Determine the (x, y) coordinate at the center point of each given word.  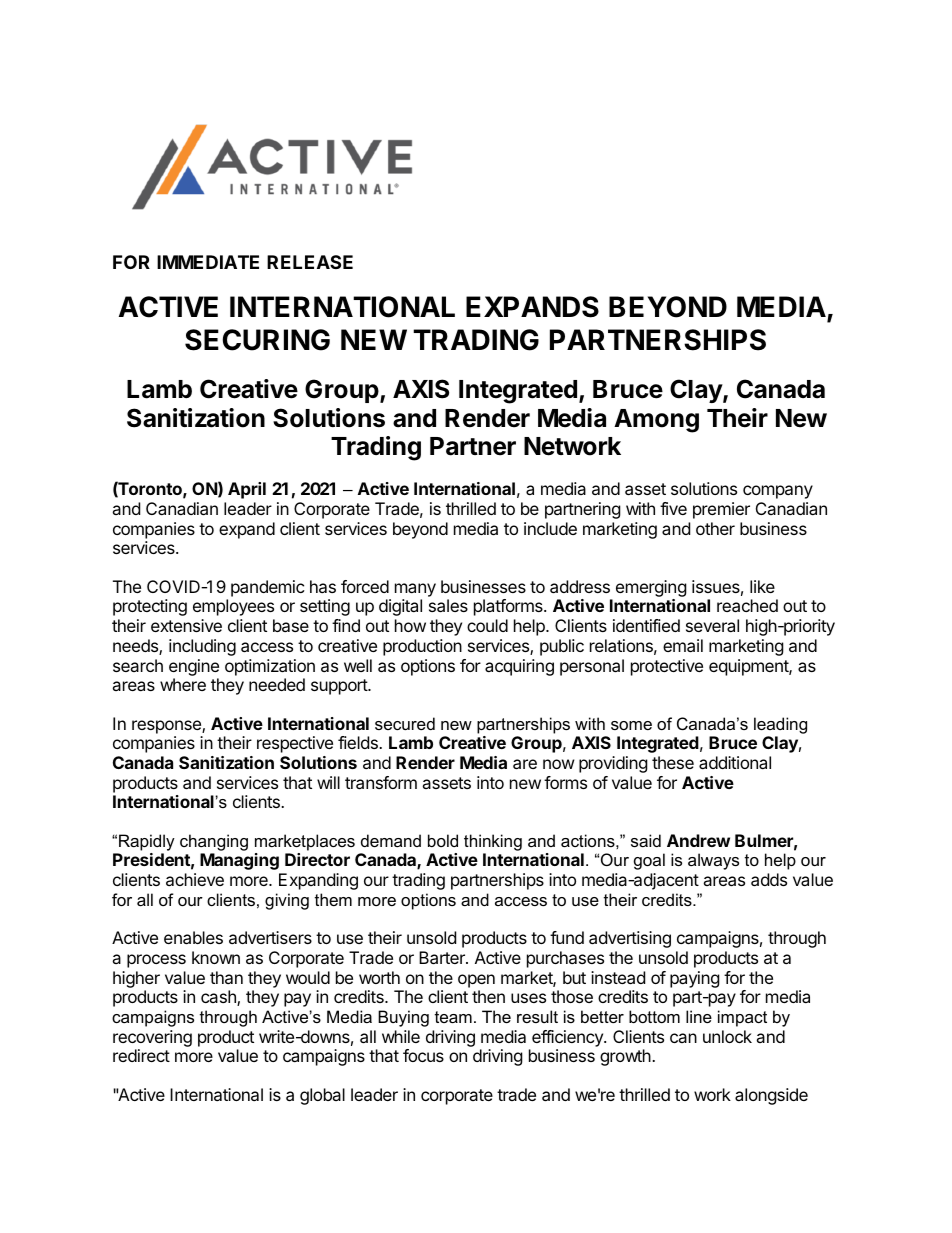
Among (656, 421)
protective (667, 667)
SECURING (257, 340)
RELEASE (310, 262)
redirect (141, 1055)
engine (194, 667)
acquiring (519, 667)
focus (423, 1055)
